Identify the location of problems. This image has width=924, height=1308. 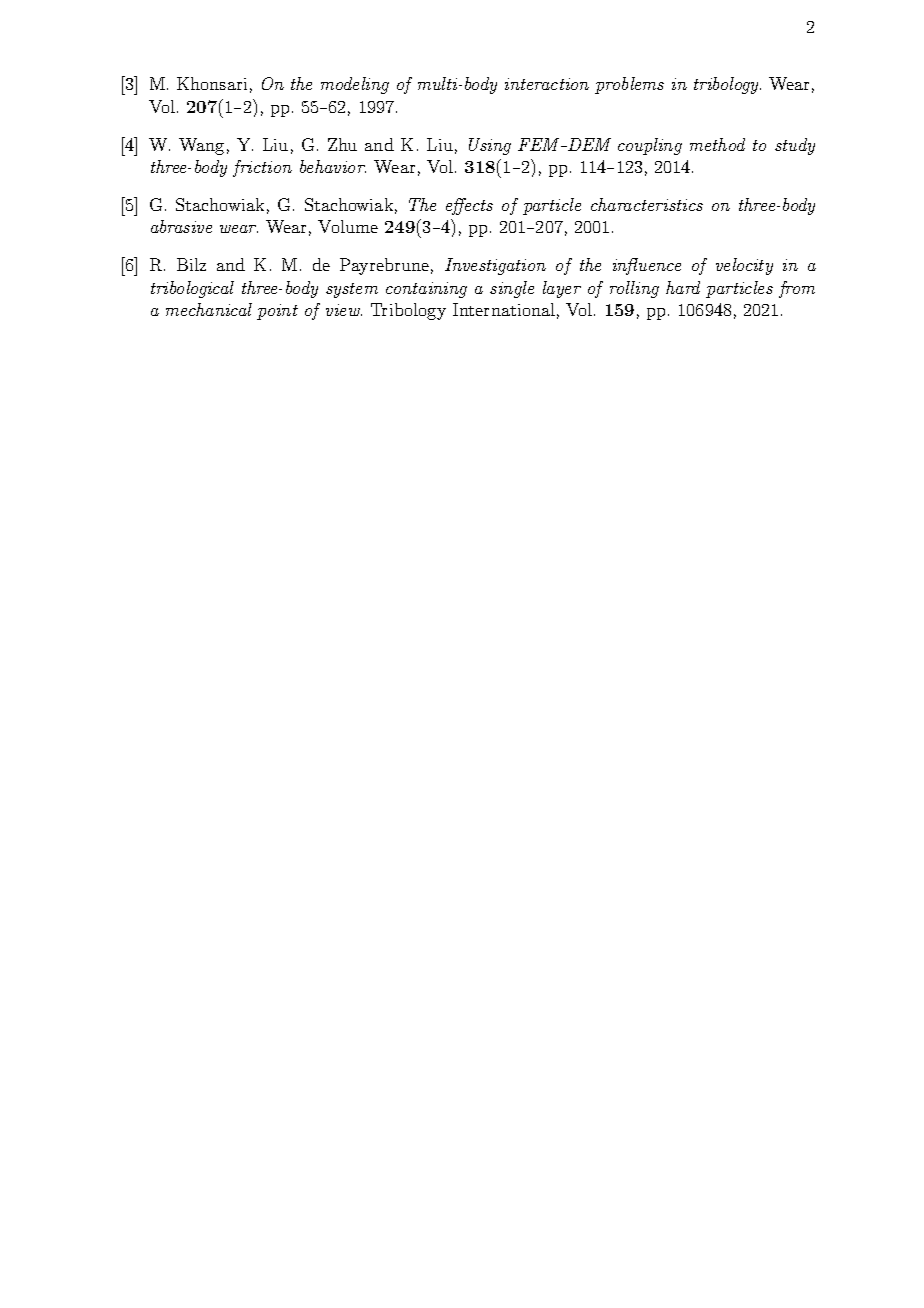
(629, 85).
